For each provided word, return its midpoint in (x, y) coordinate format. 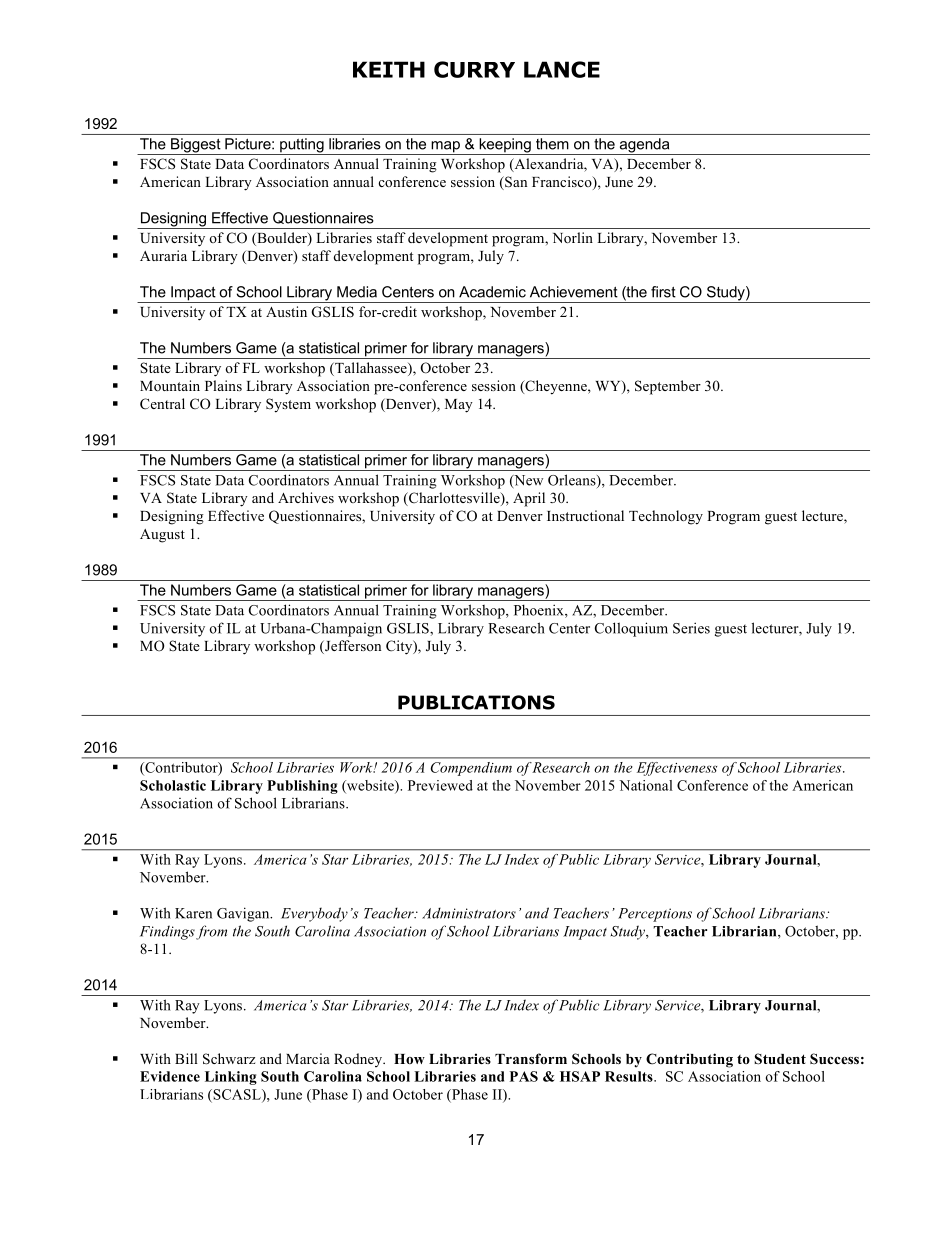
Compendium (471, 769)
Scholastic (173, 785)
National (646, 785)
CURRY (474, 69)
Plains (223, 385)
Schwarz (229, 1059)
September (668, 387)
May (459, 406)
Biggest (196, 146)
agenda (644, 146)
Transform (531, 1058)
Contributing (689, 1060)
